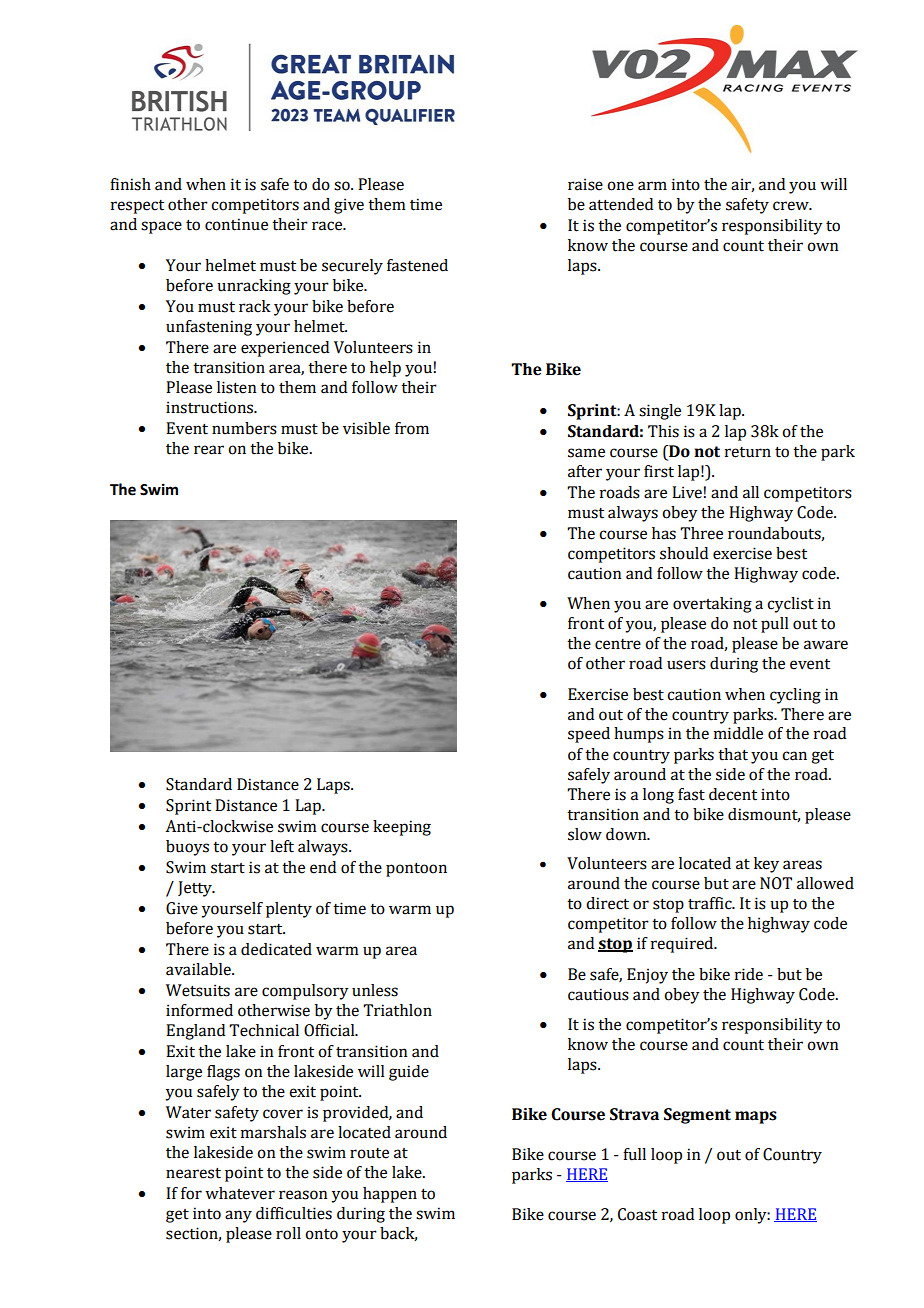 The height and width of the screenshot is (1308, 924). What do you see at coordinates (792, 206) in the screenshot?
I see `crew` at bounding box center [792, 206].
